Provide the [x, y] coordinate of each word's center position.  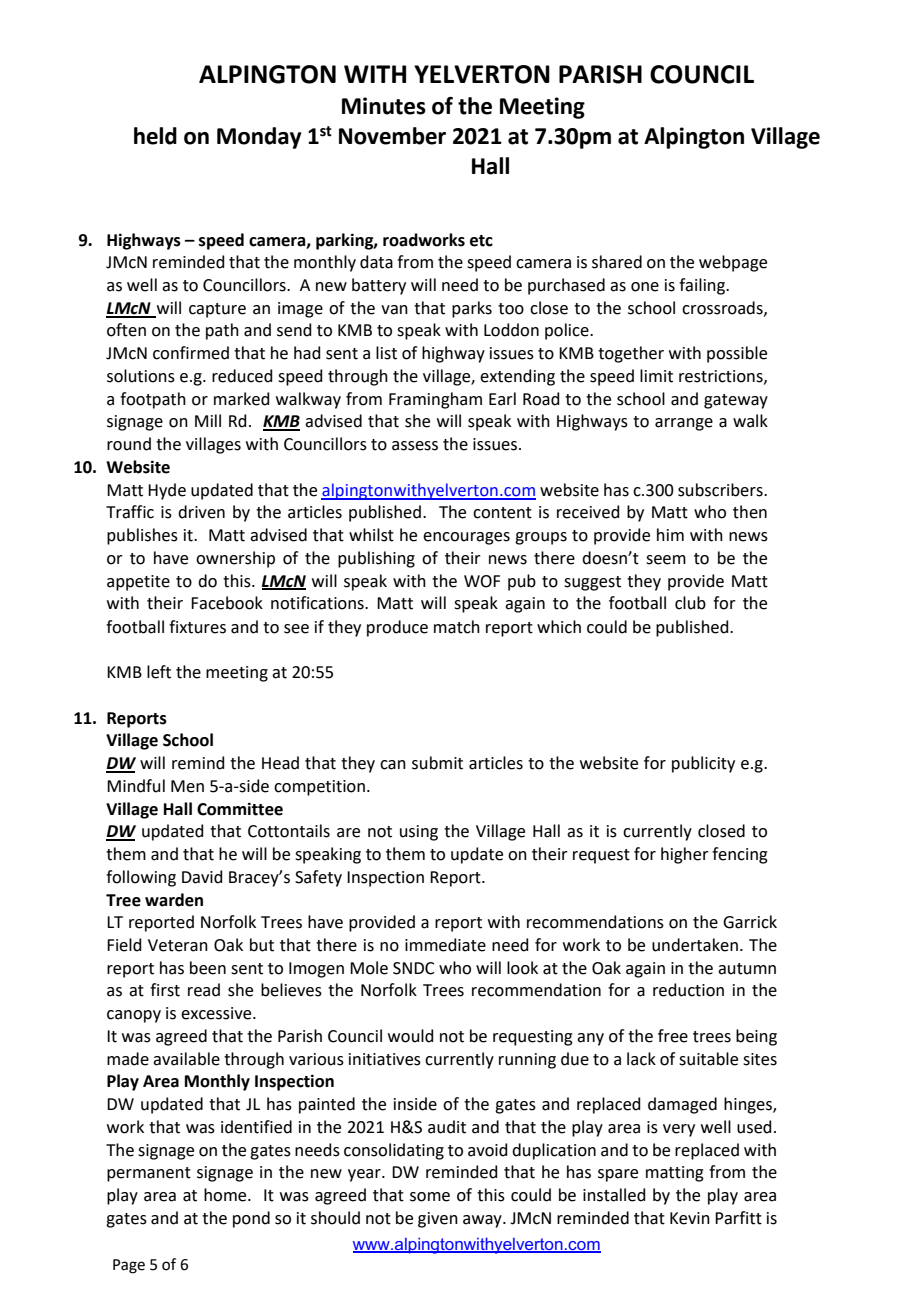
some [430, 1197]
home [226, 1195]
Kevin [690, 1218]
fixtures [197, 627]
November [392, 136]
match [457, 627]
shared [617, 262]
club [690, 603]
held [155, 136]
